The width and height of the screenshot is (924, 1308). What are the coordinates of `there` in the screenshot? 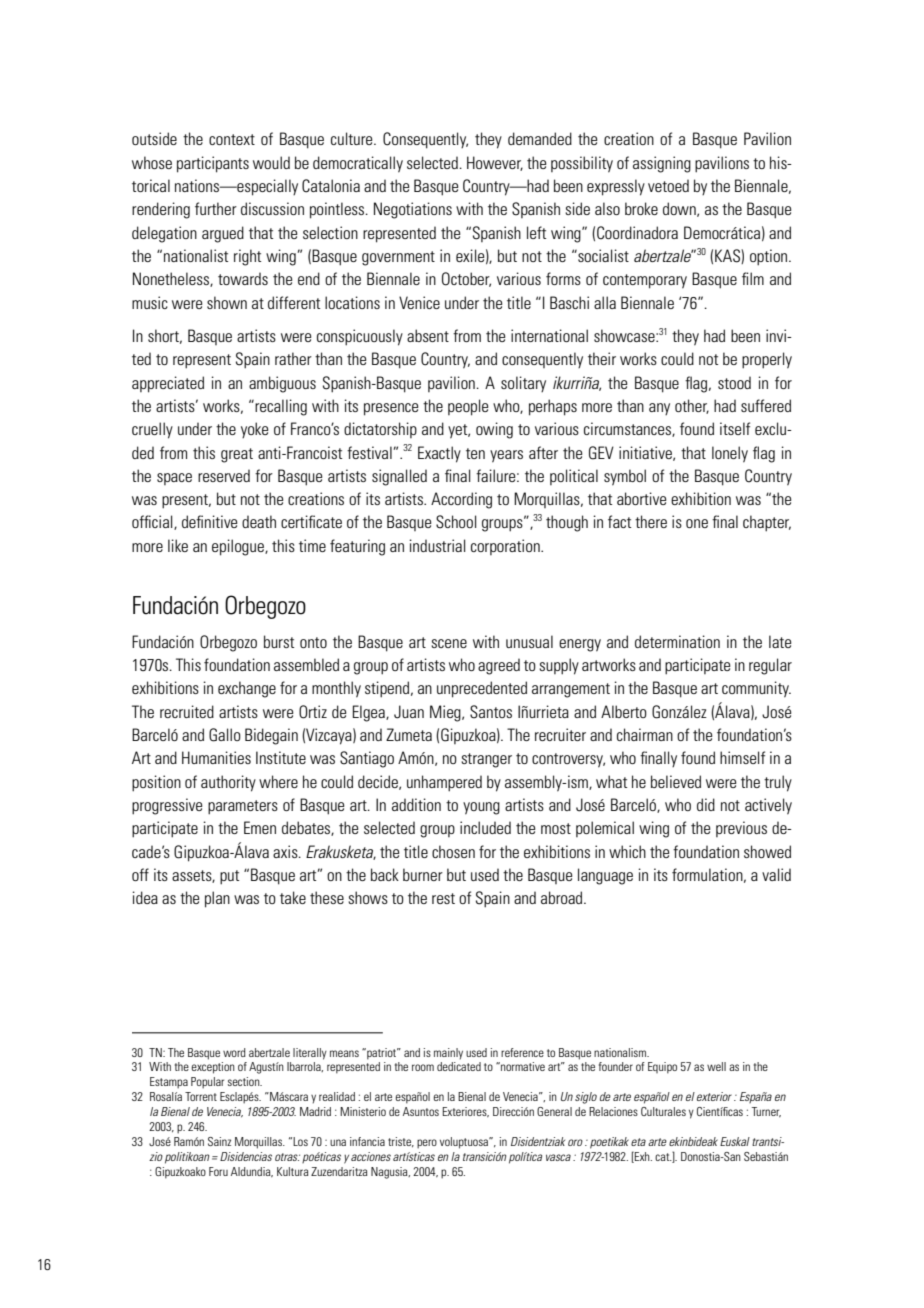 It's located at (651, 521).
